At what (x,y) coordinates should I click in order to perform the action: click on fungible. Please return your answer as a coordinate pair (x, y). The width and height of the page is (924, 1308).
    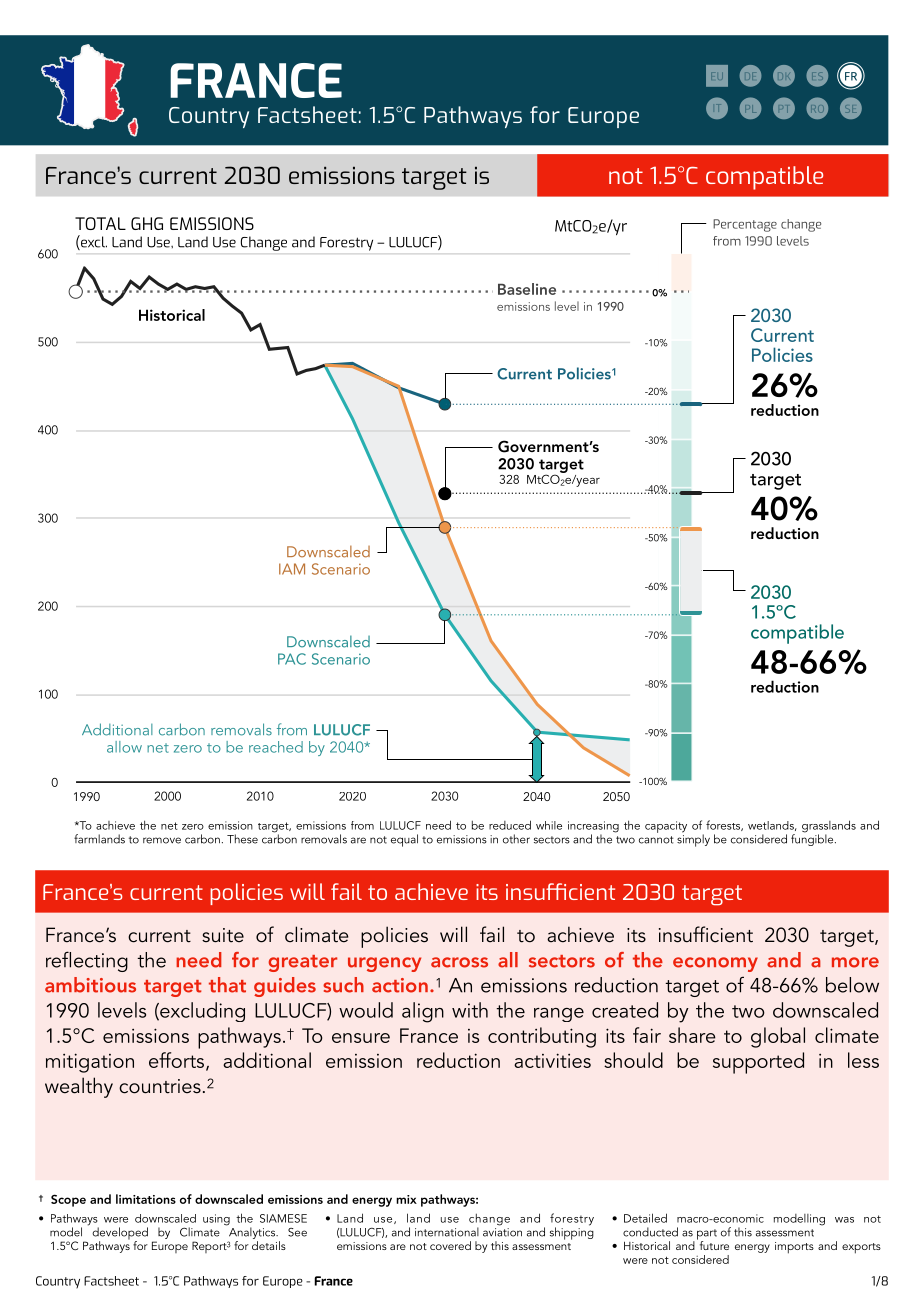
    Looking at the image, I should click on (813, 839).
